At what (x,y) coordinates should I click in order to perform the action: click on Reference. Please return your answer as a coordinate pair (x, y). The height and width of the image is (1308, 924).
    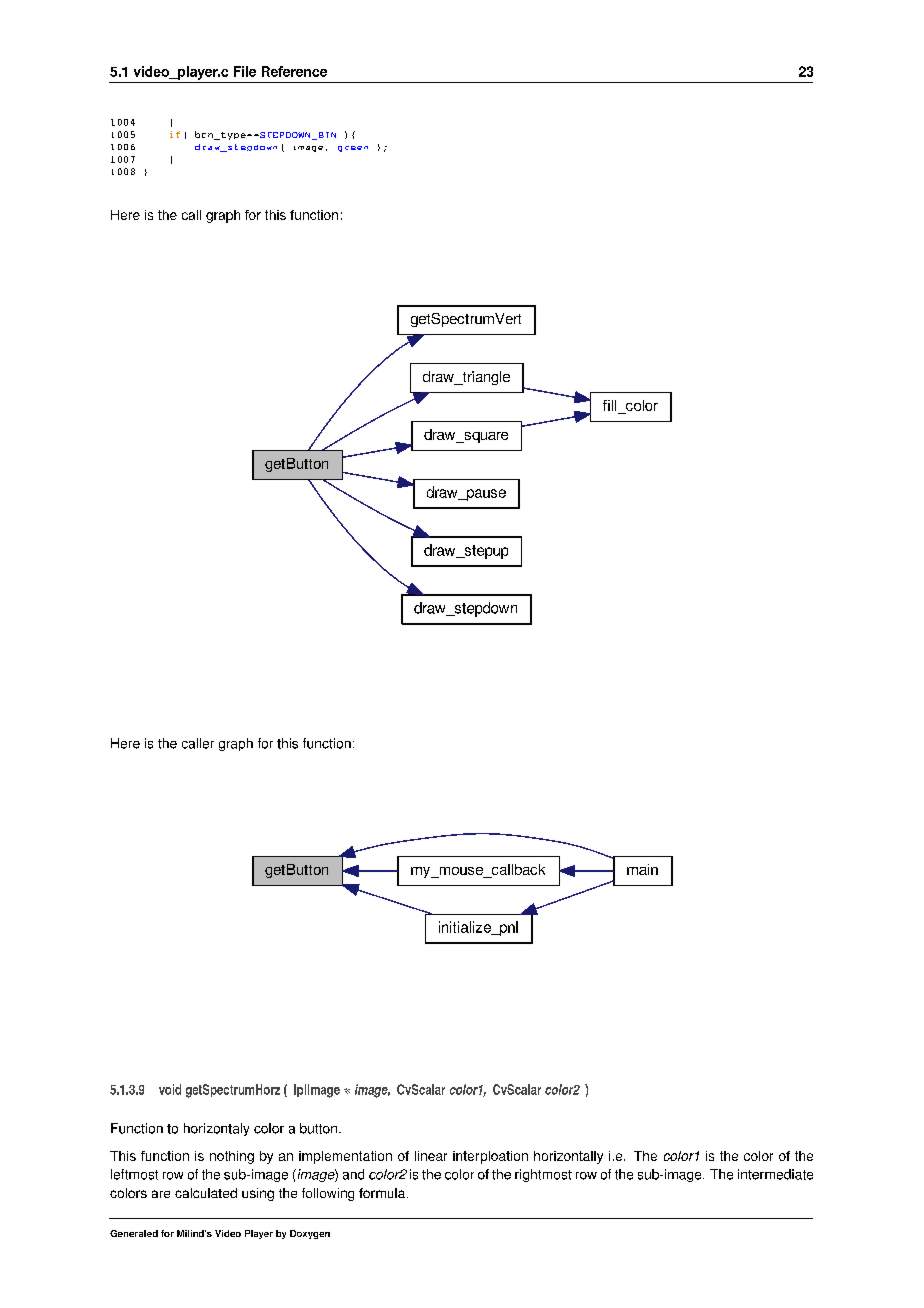
    Looking at the image, I should click on (294, 71).
